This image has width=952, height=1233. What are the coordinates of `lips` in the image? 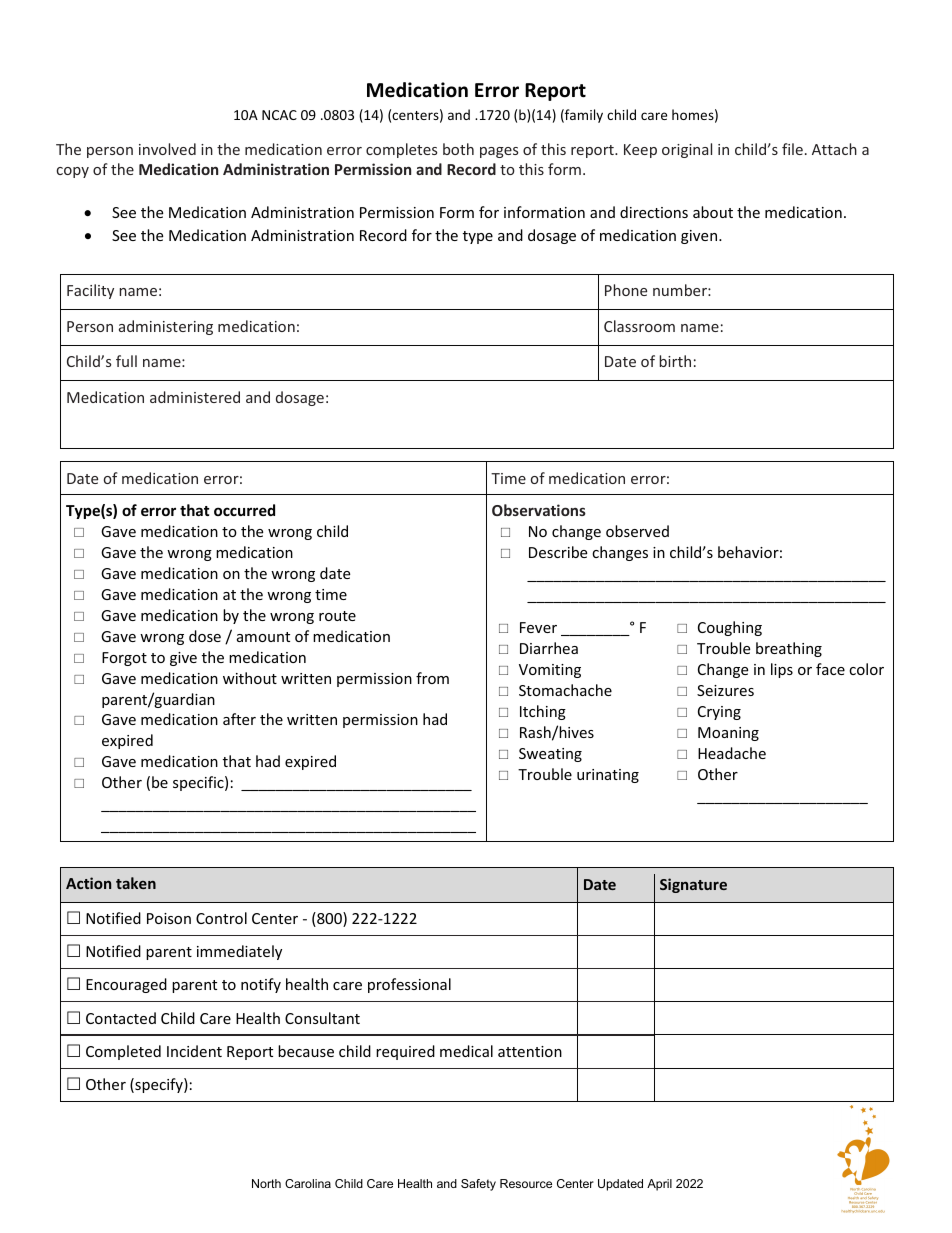 It's located at (782, 670).
